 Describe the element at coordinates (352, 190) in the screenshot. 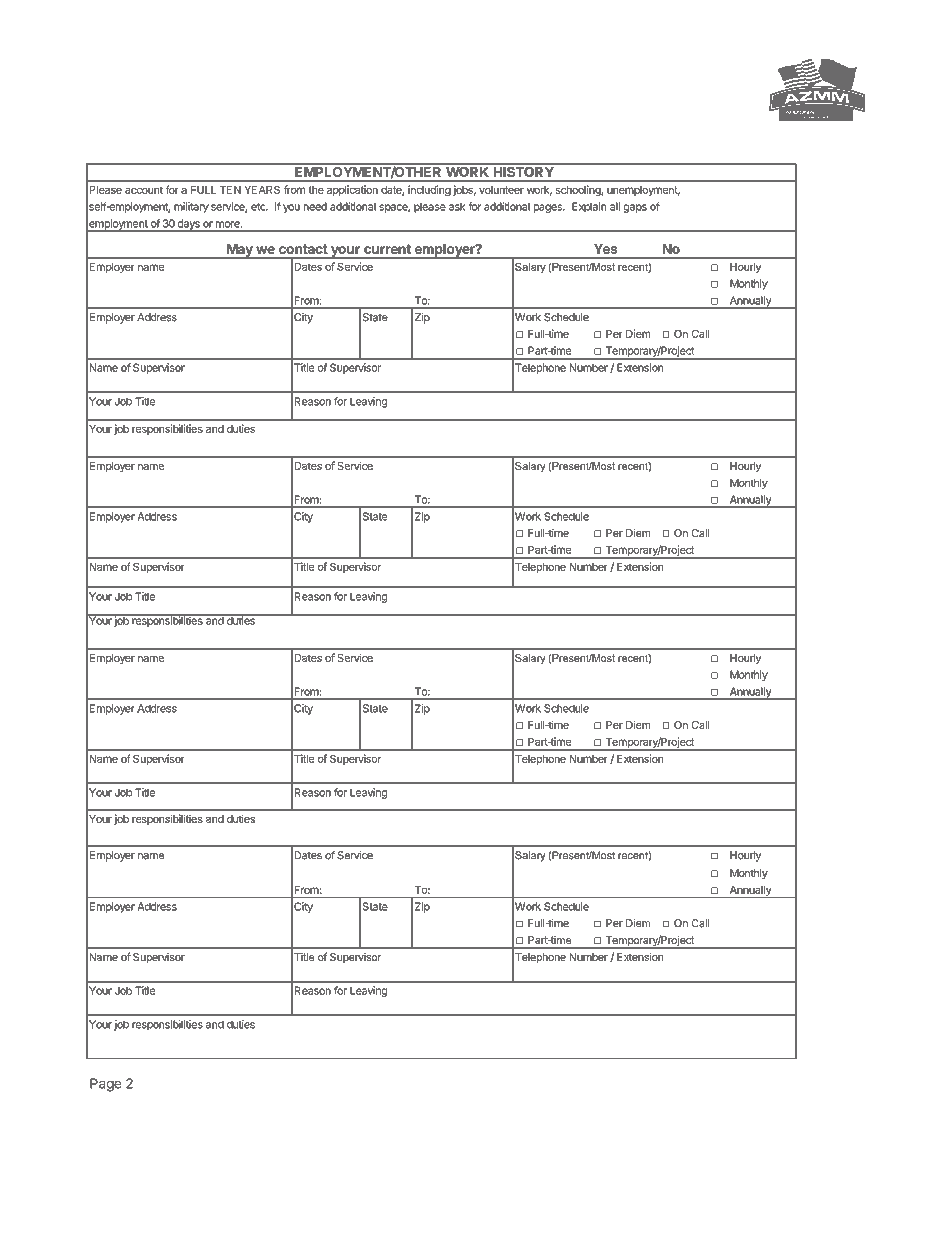

I see `application` at that location.
